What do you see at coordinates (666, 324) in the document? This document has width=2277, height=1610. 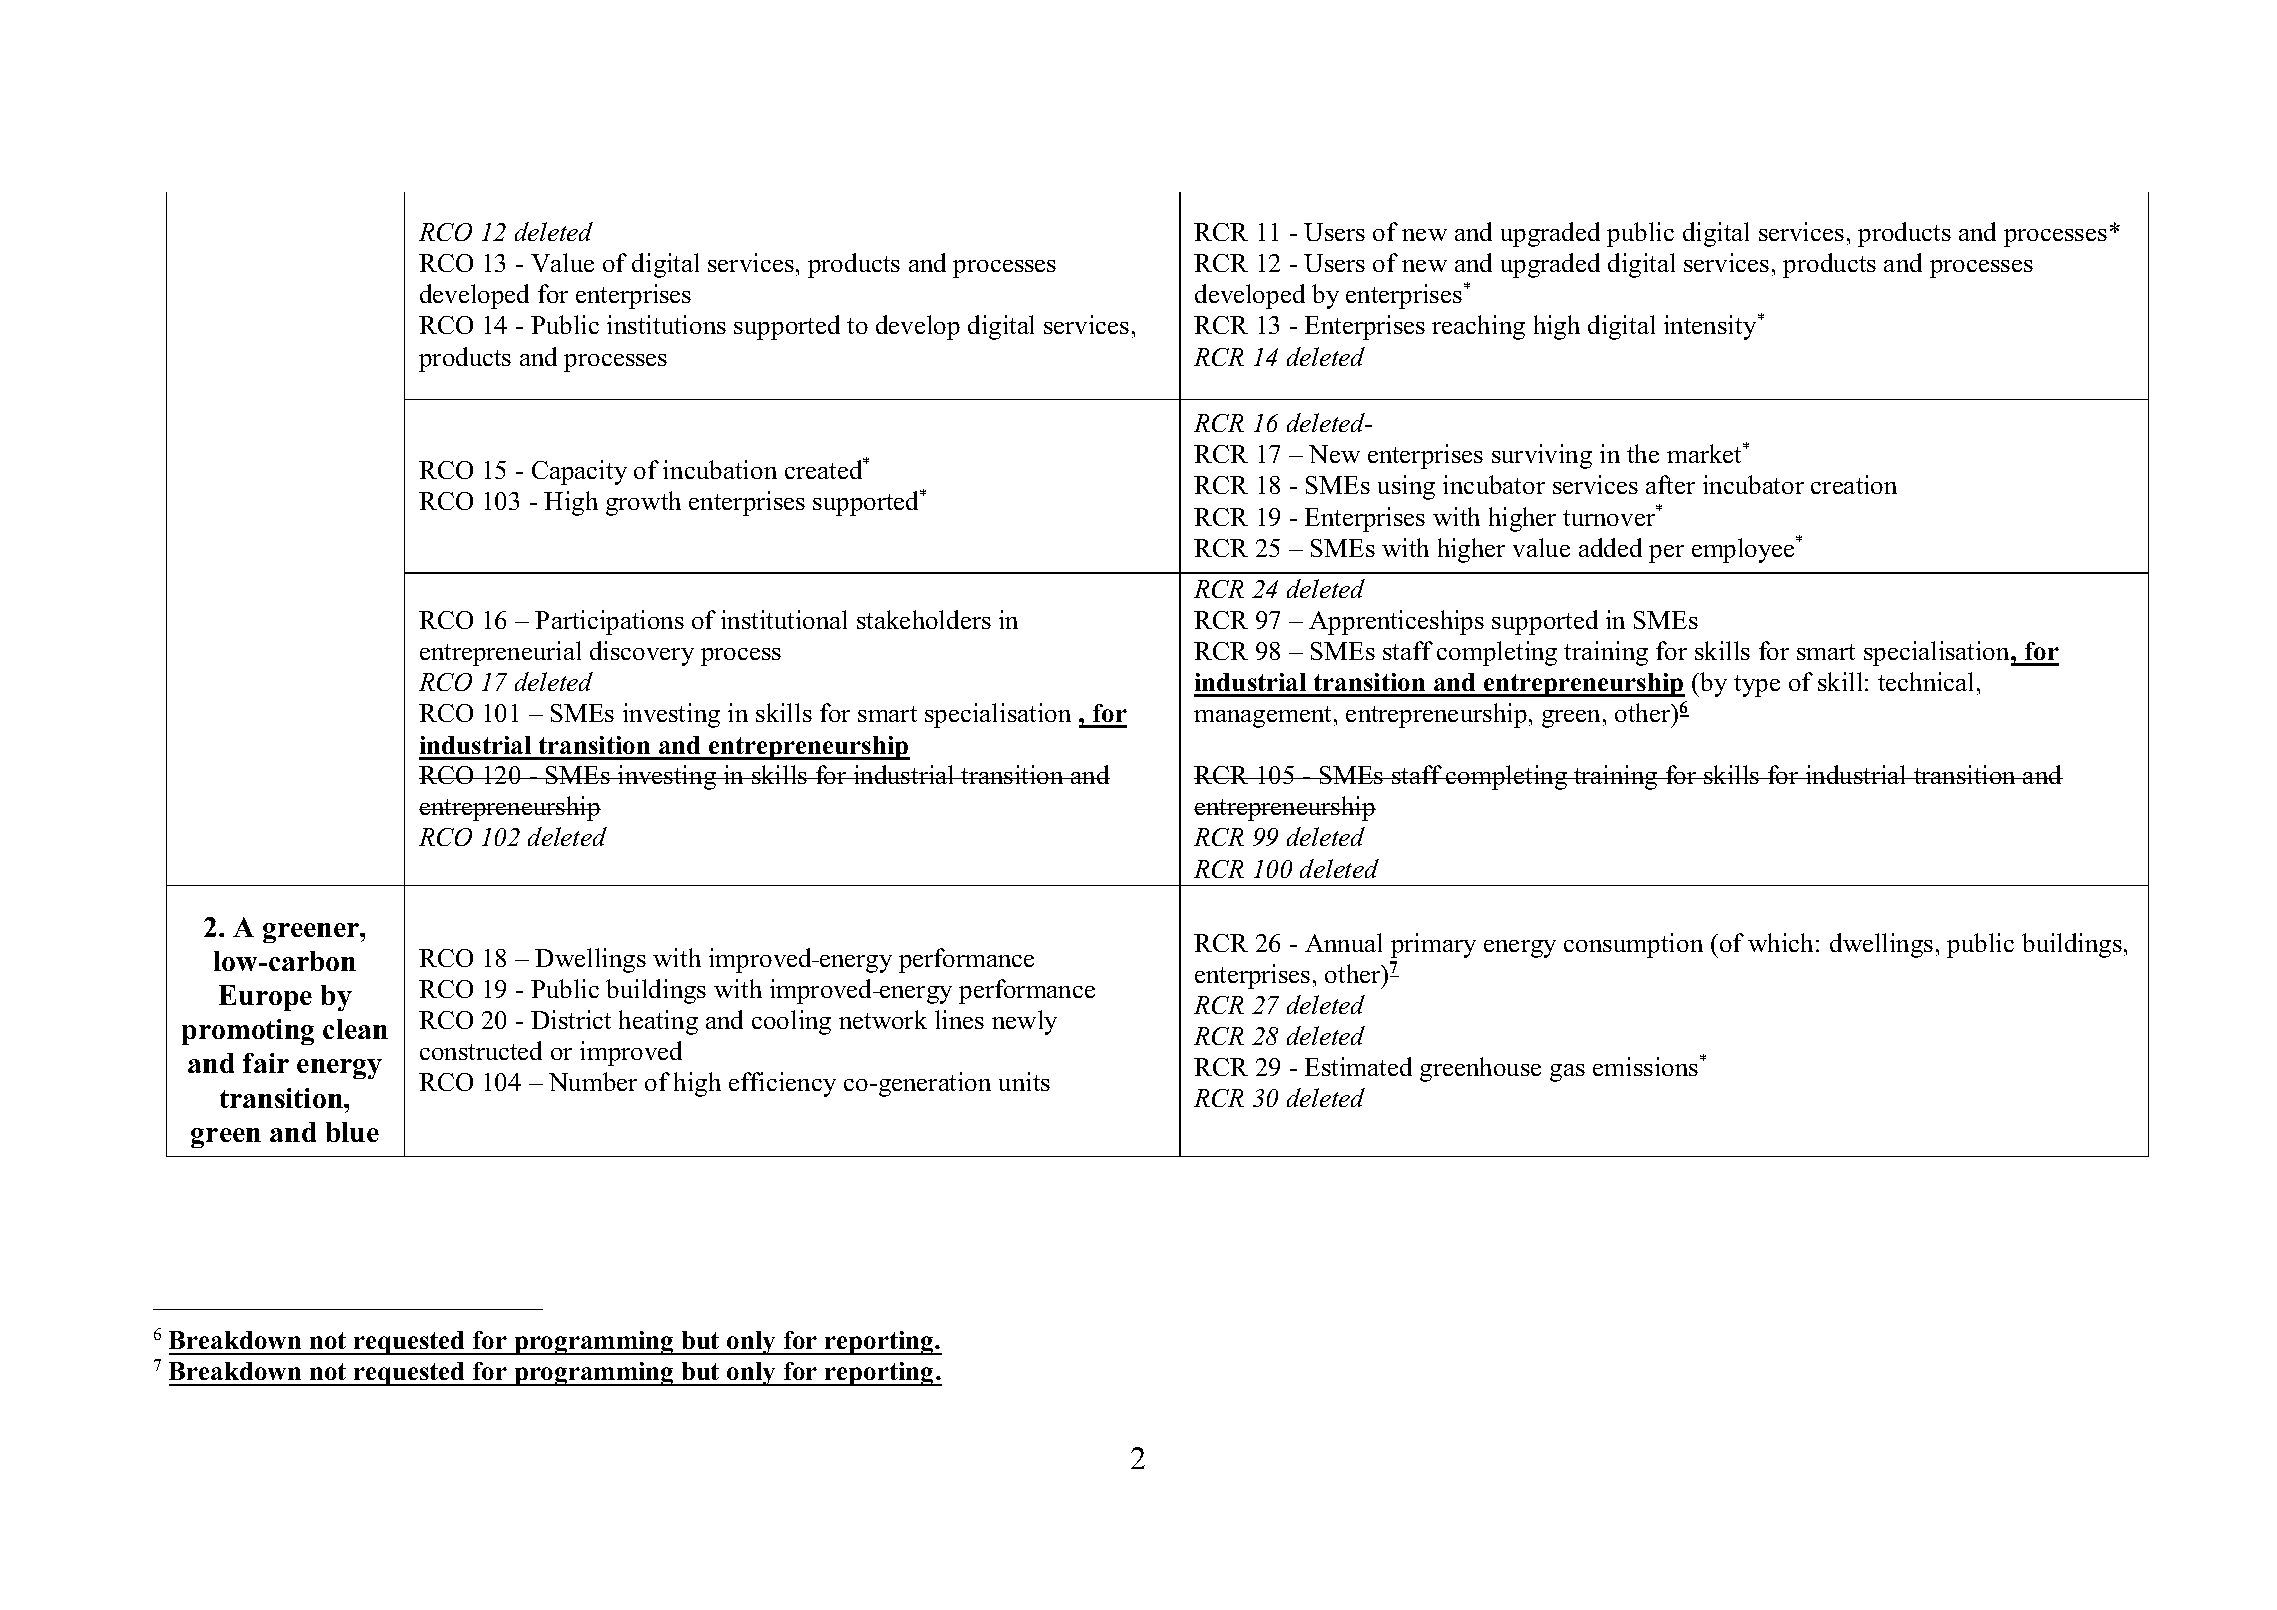 I see `institutions` at bounding box center [666, 324].
